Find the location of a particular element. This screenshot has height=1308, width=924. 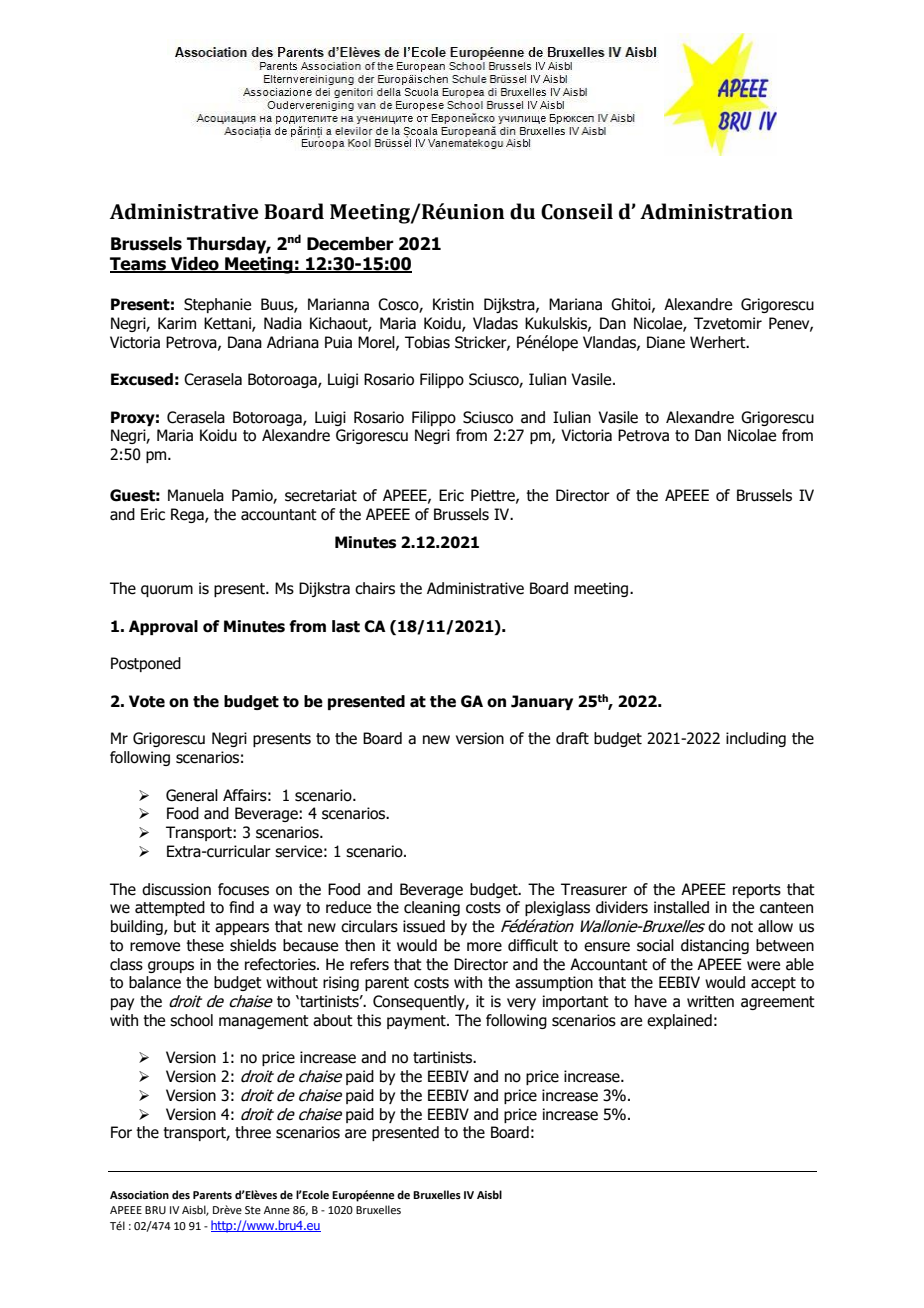

distancing is located at coordinates (715, 946).
